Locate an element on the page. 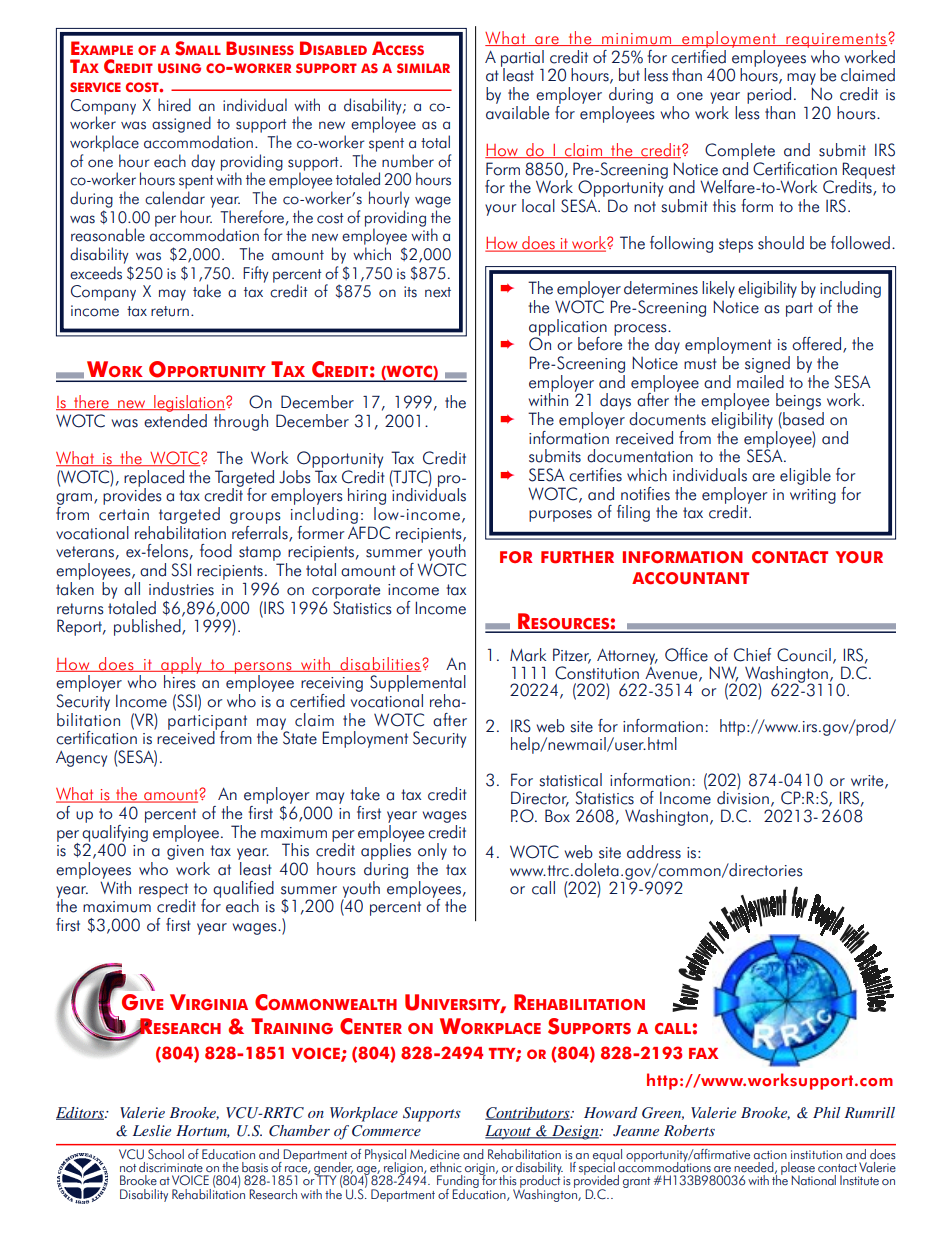 This document has height=1233, width=952. USING is located at coordinates (179, 68).
